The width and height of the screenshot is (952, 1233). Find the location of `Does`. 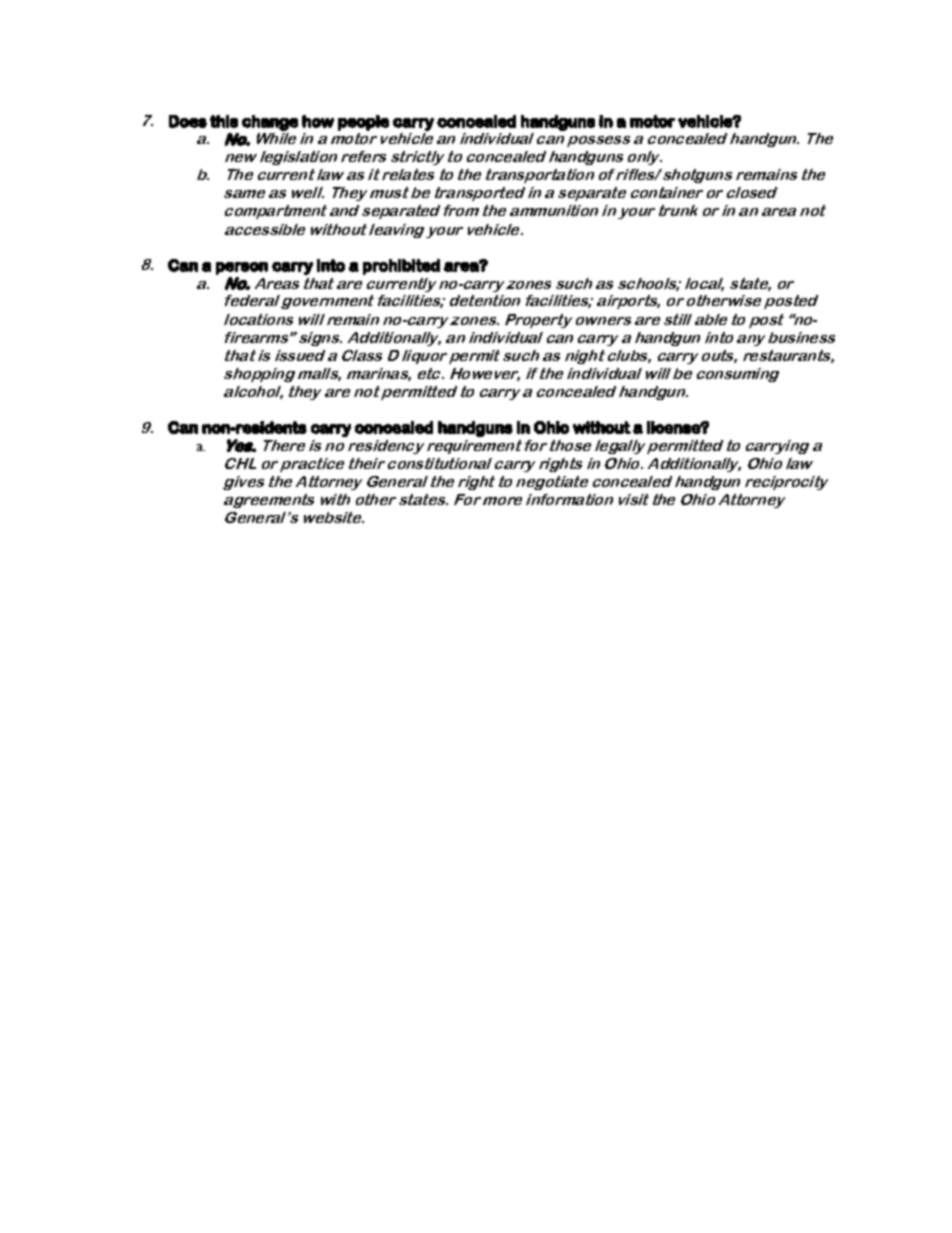

Does is located at coordinates (188, 121).
